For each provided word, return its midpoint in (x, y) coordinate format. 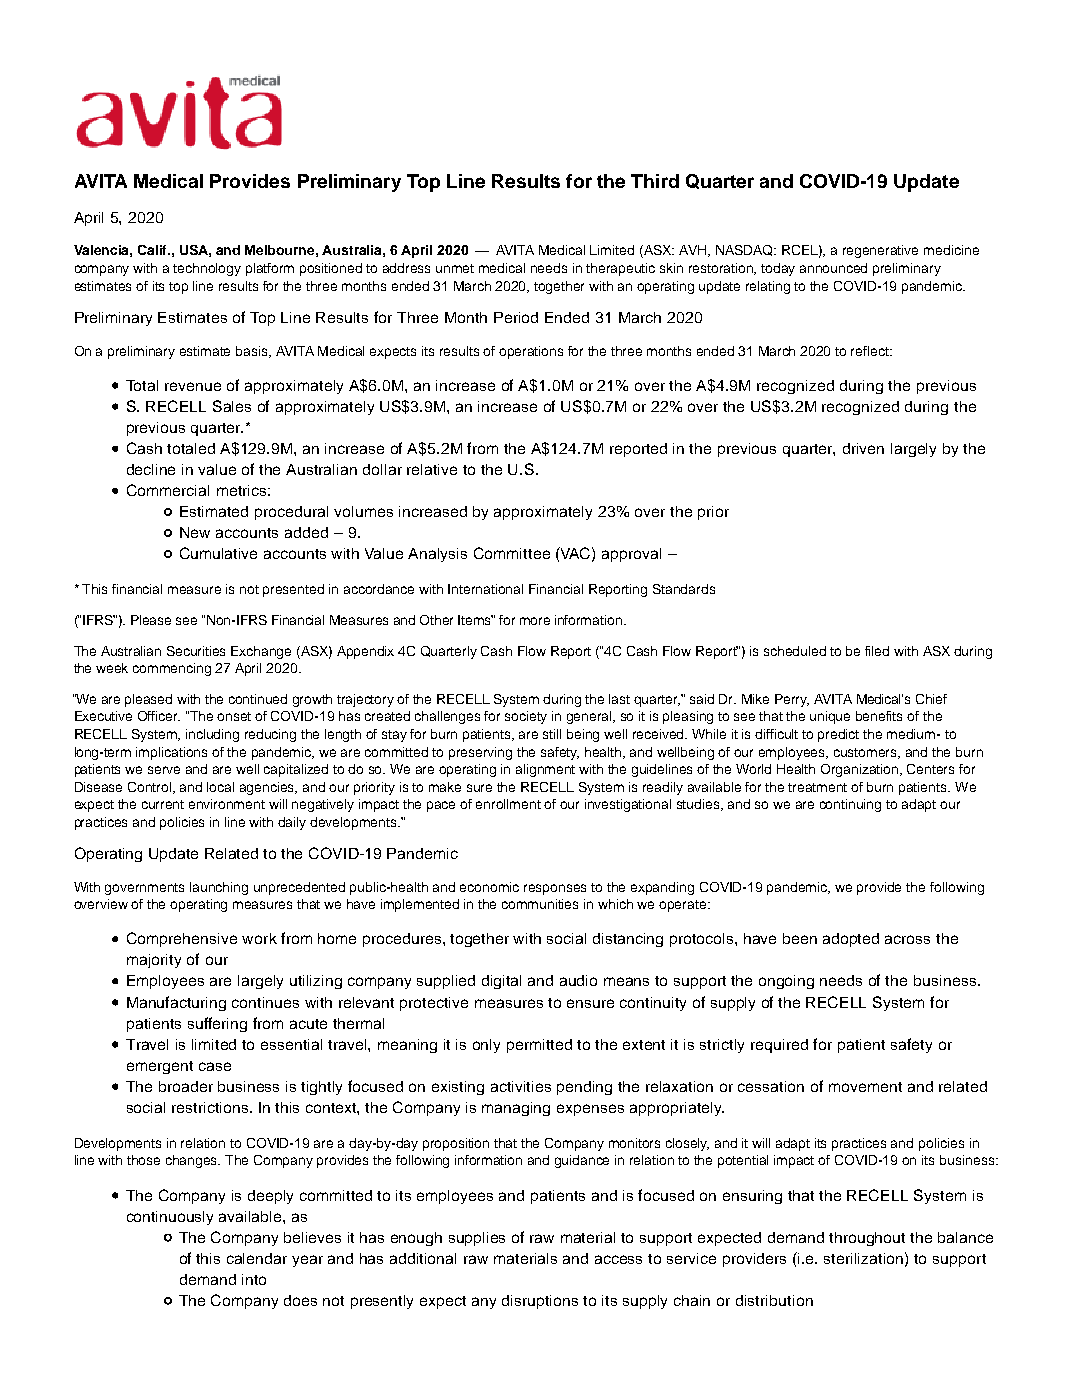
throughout (867, 1239)
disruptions (540, 1302)
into (254, 1279)
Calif (154, 250)
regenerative (880, 251)
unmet (455, 268)
